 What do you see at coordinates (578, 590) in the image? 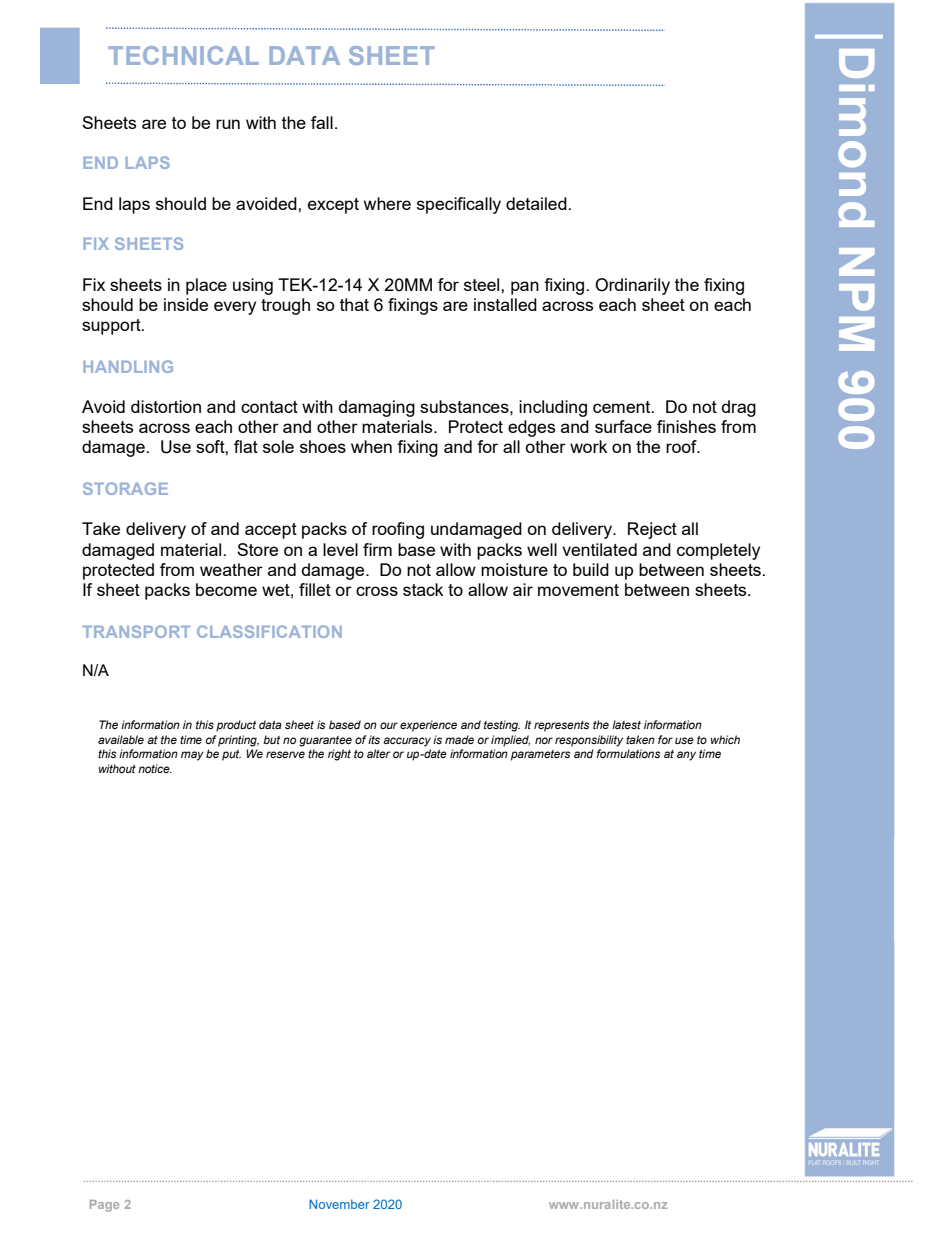
I see `movement` at bounding box center [578, 590].
